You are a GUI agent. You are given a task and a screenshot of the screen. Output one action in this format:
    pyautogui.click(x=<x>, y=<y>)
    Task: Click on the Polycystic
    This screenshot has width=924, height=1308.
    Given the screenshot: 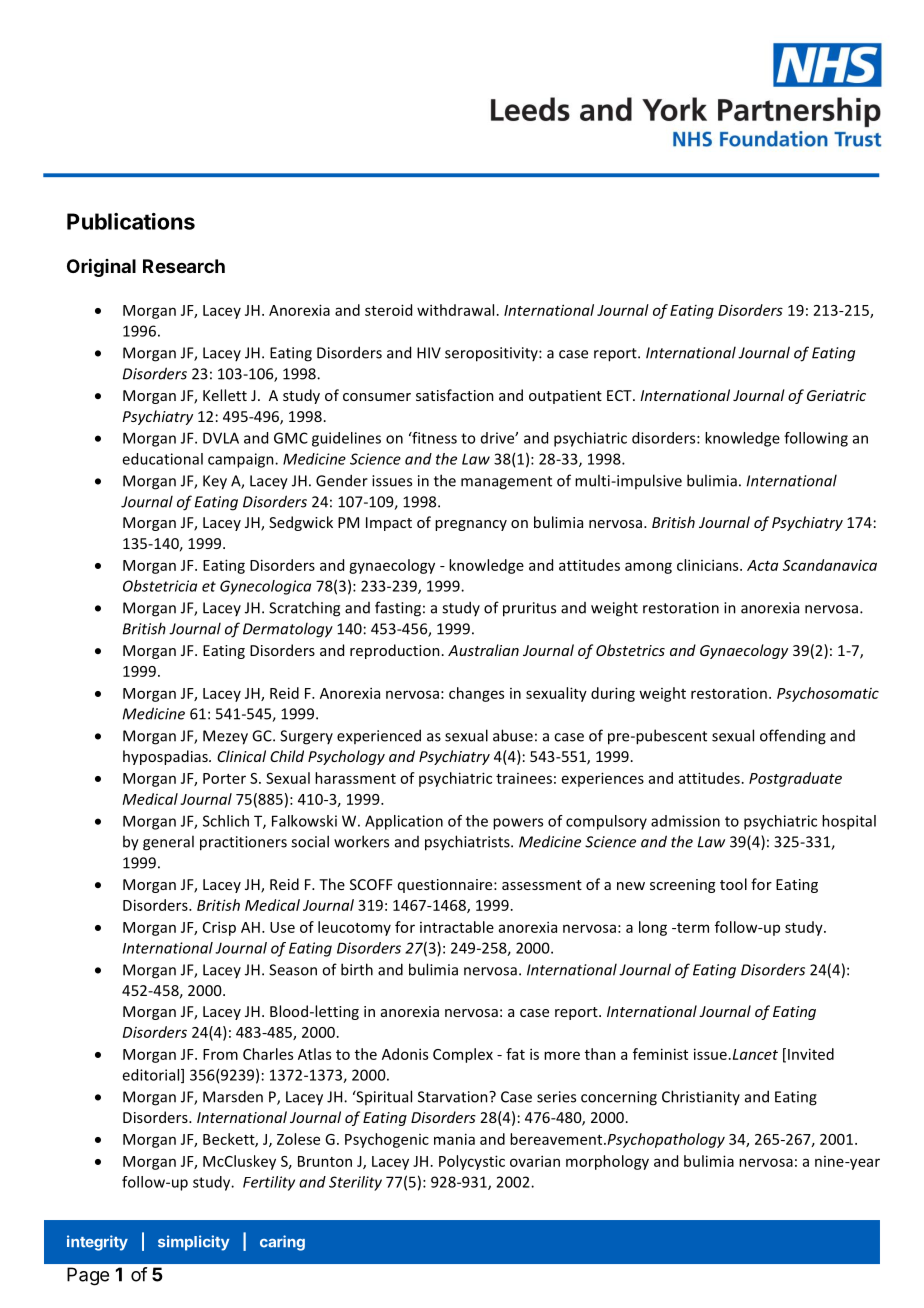 What is the action you would take?
    pyautogui.click(x=472, y=1162)
